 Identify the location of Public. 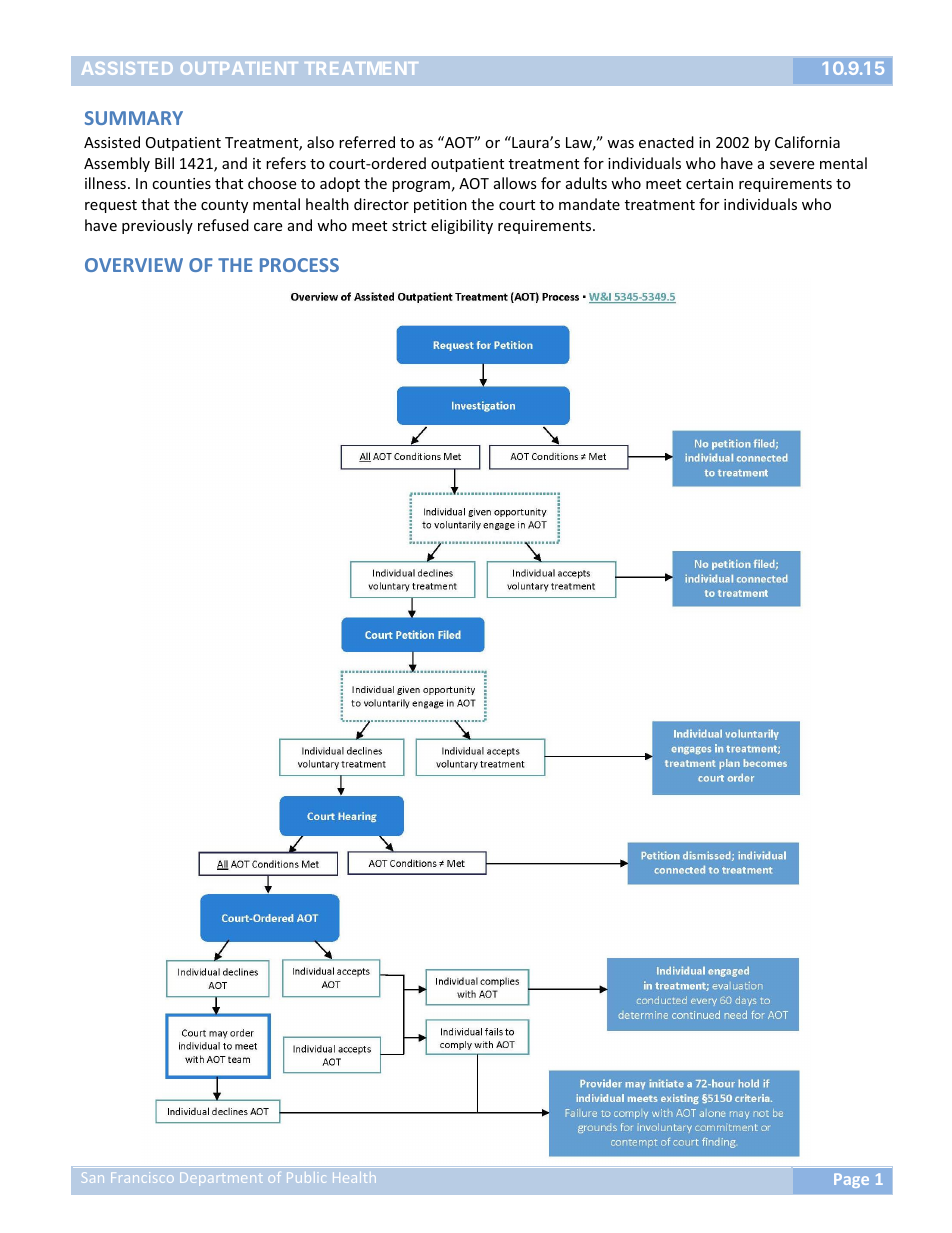
(306, 1178).
